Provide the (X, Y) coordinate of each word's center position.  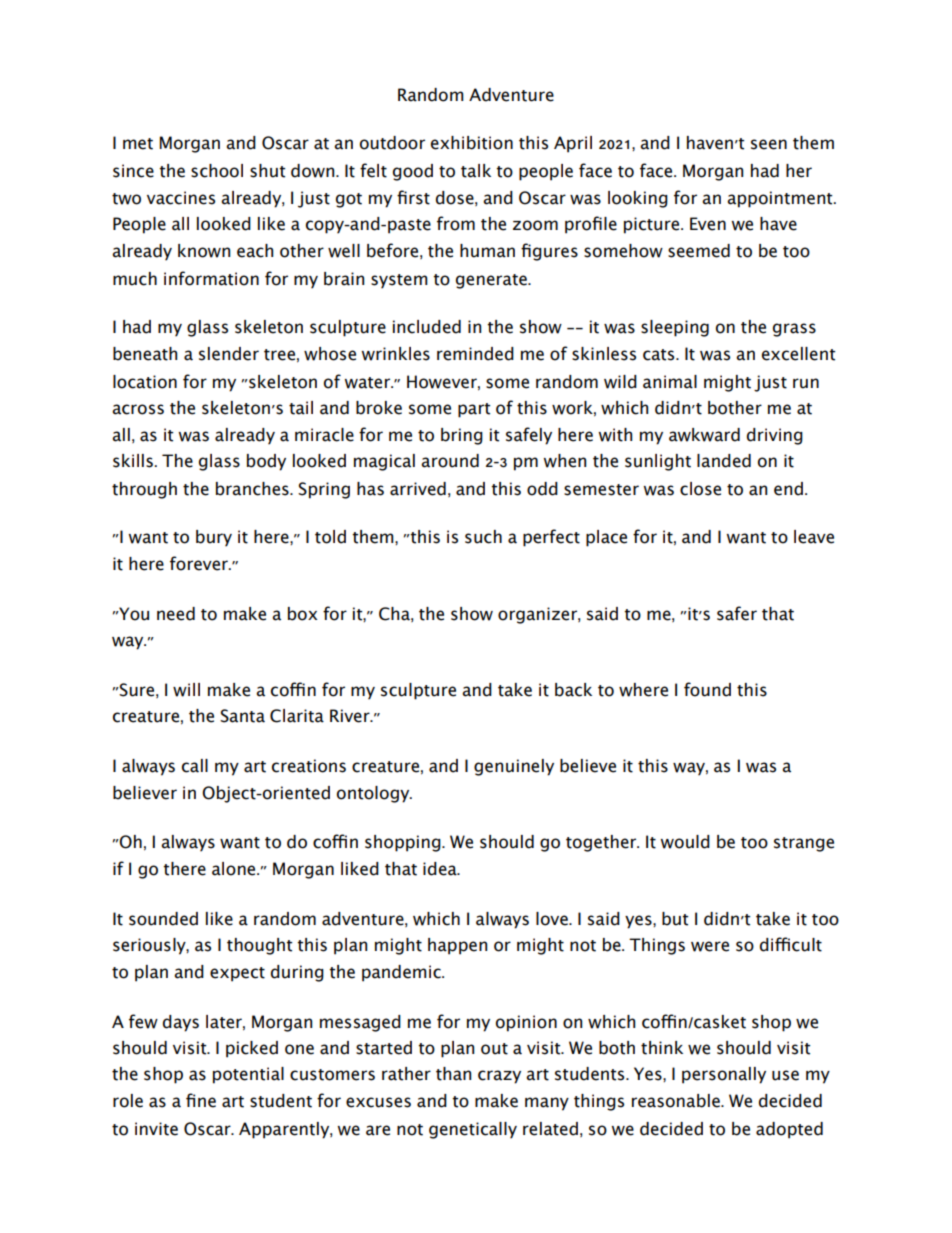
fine (201, 1100)
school (217, 171)
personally (724, 1075)
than (453, 1074)
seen (769, 144)
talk (476, 171)
